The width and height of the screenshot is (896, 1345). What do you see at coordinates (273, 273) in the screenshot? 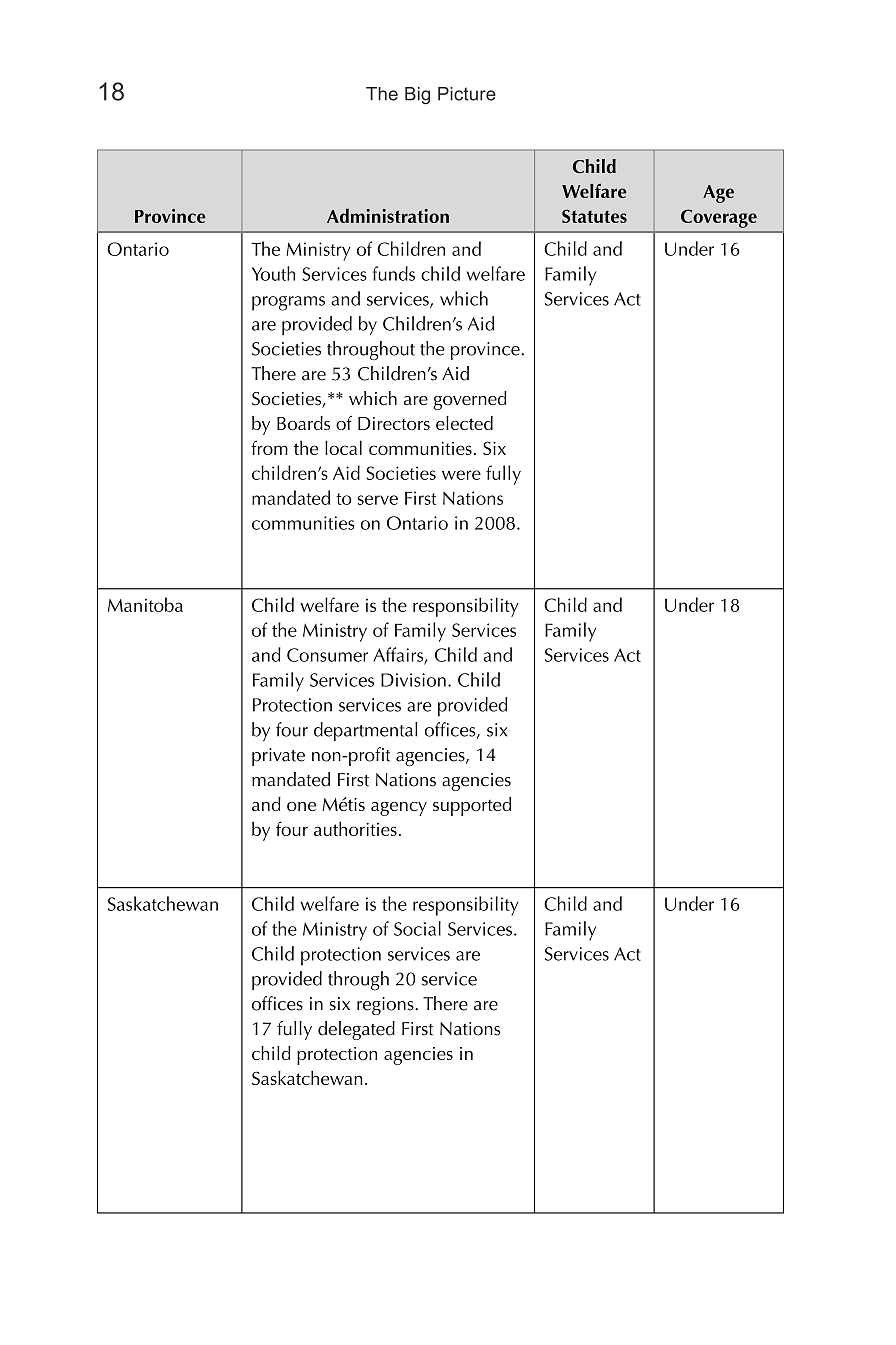
I see `Youth` at bounding box center [273, 273].
